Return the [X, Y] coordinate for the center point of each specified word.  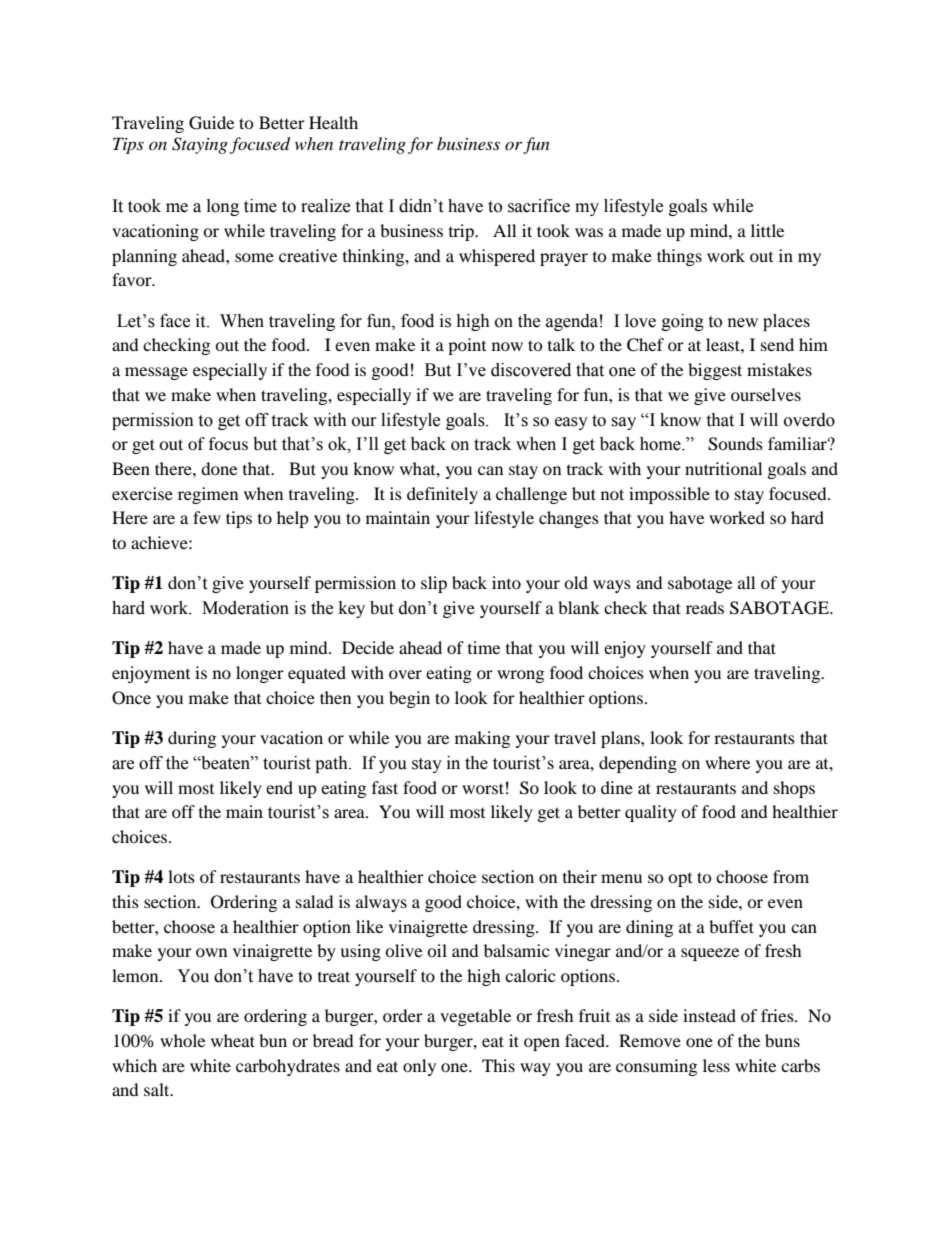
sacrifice [539, 206]
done [219, 468]
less [716, 1065]
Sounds [735, 444]
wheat [233, 1040]
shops [794, 789]
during [192, 739]
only [419, 1067]
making [482, 739]
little [767, 230]
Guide [211, 123]
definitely [442, 495]
